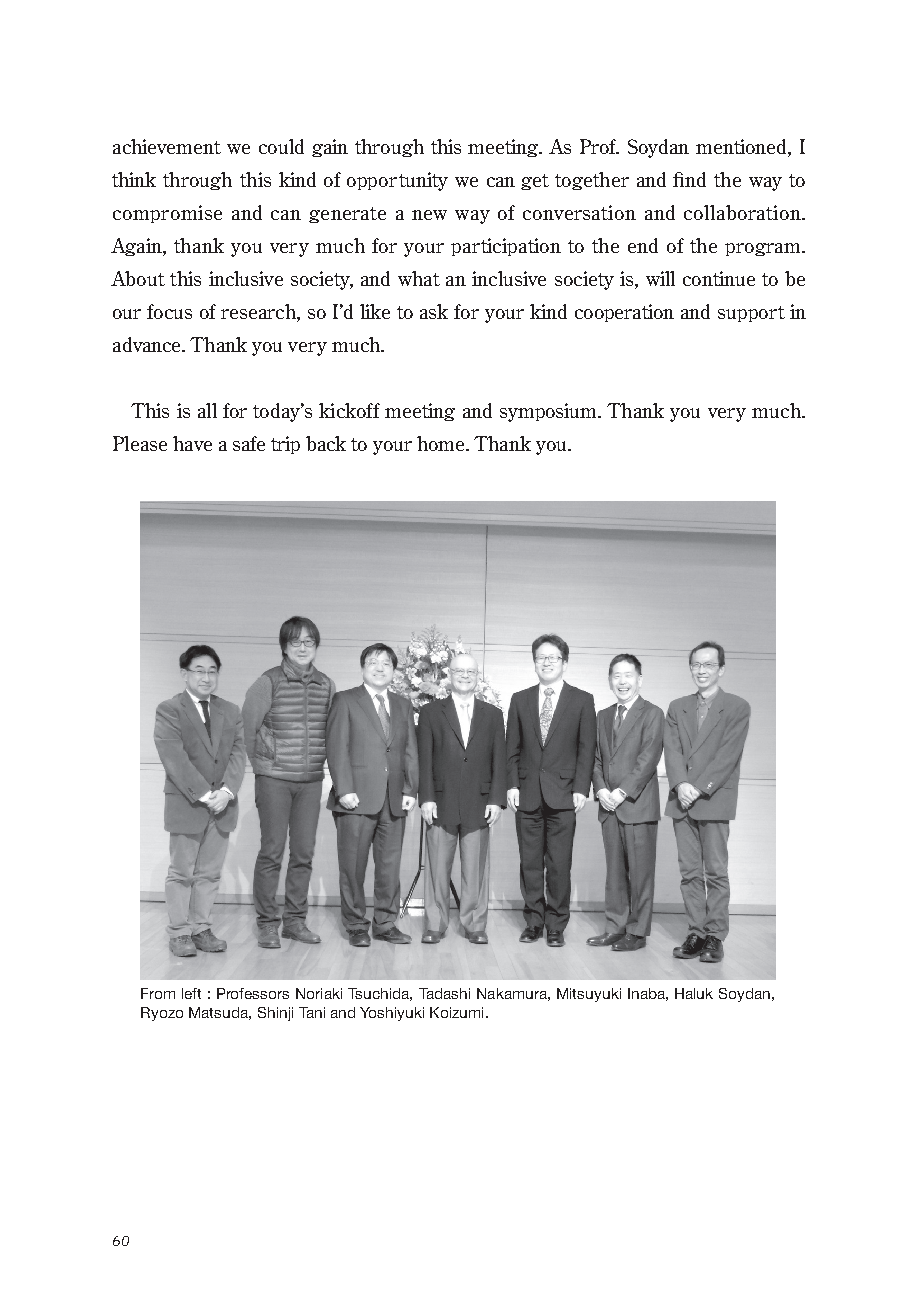  I want to click on symposium, so click(549, 412).
